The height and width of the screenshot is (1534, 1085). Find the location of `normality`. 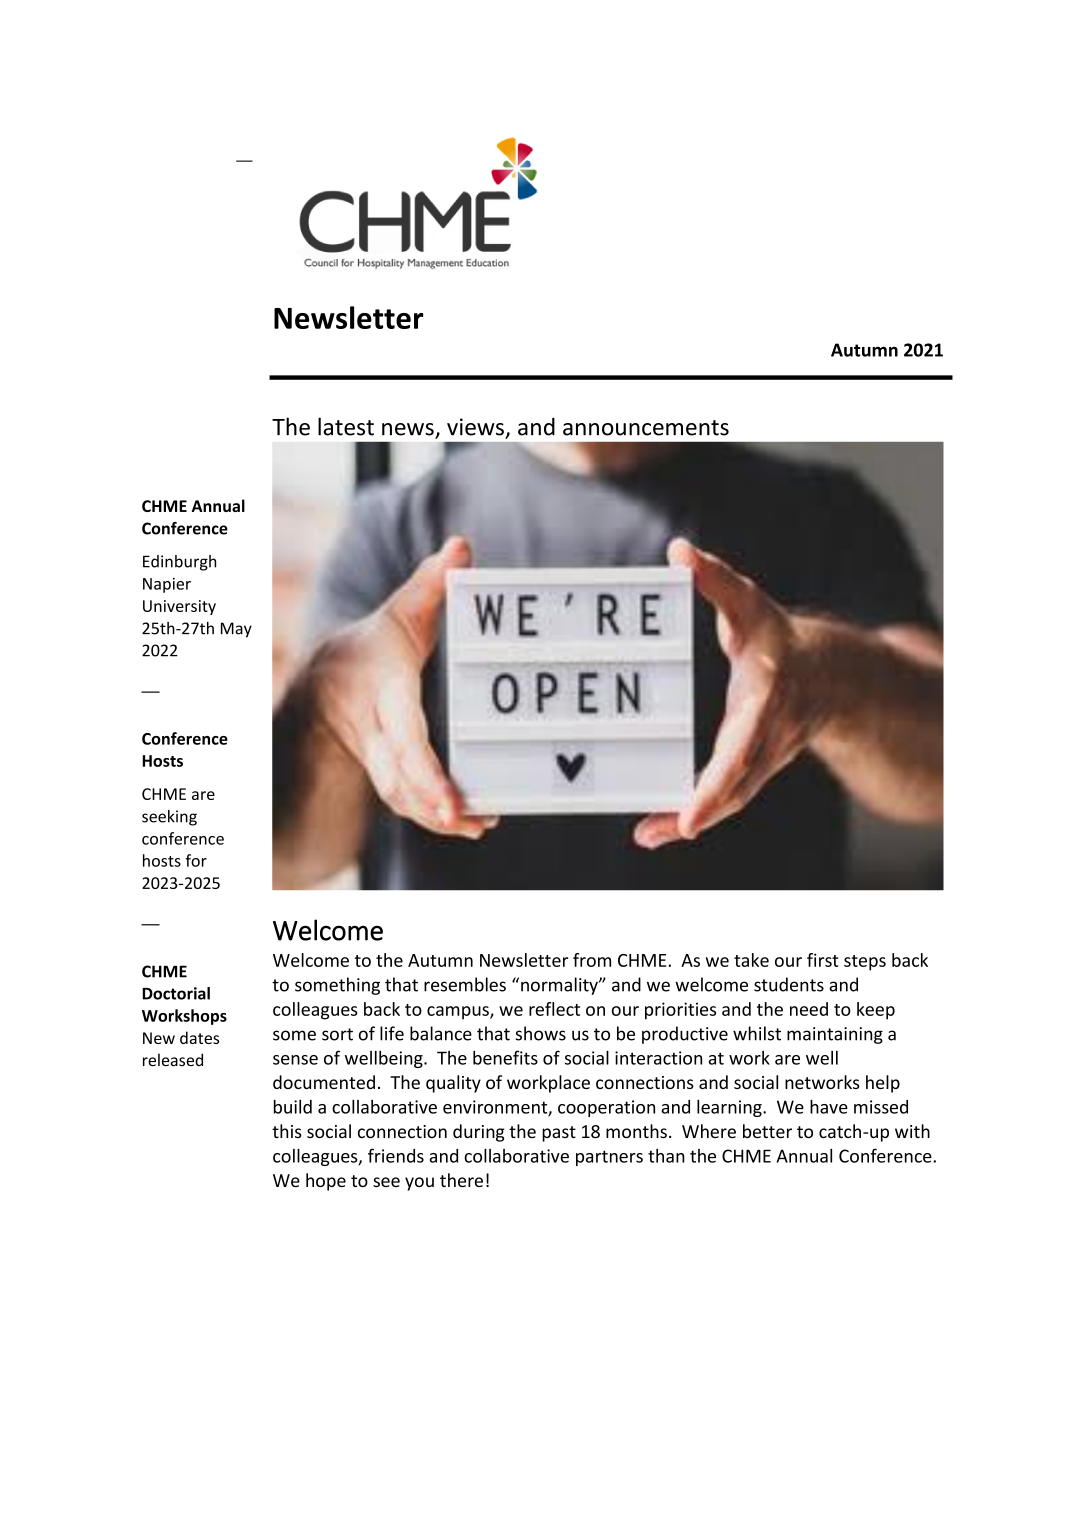

normality is located at coordinates (560, 986).
